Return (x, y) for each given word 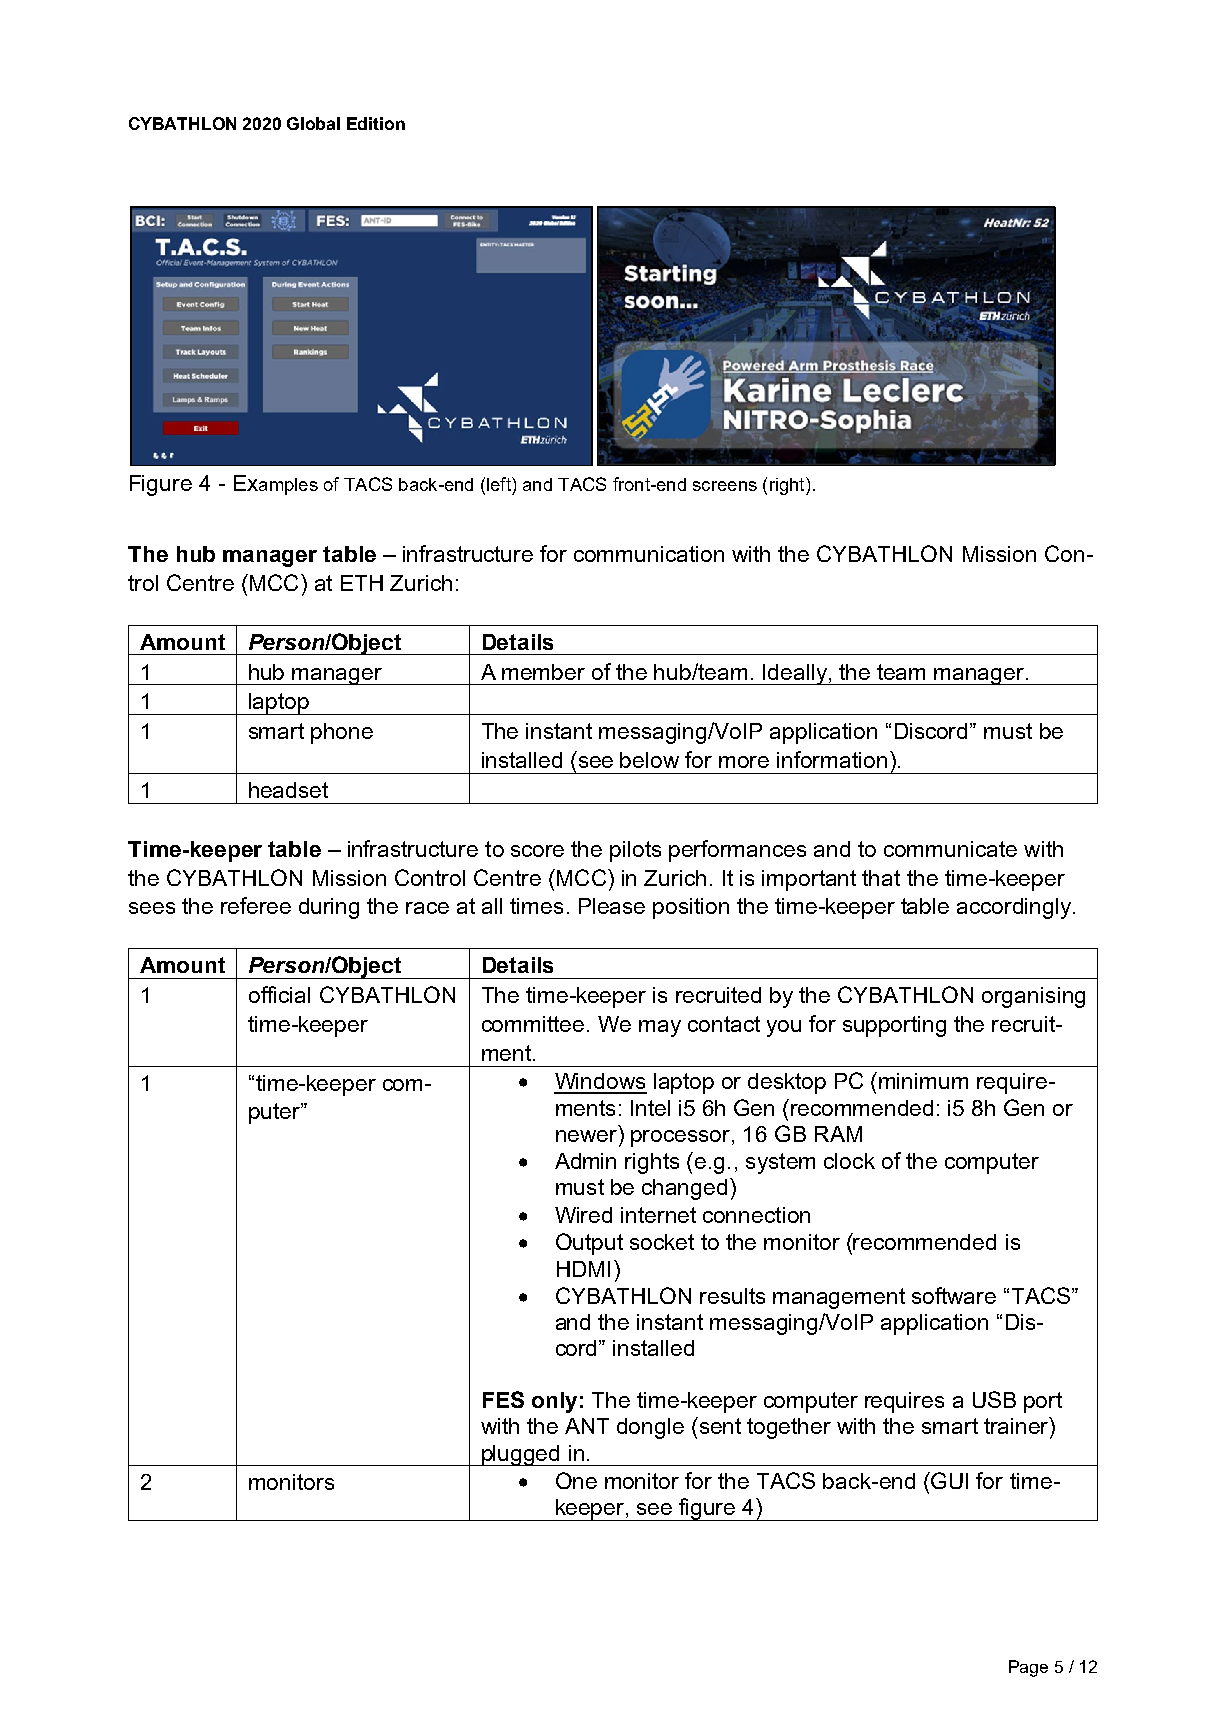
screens (725, 486)
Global (313, 123)
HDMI (583, 1269)
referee (256, 905)
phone (342, 733)
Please (612, 906)
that (881, 878)
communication (649, 554)
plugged (521, 1455)
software (954, 1295)
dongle (650, 1428)
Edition (376, 123)
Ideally (795, 674)
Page (1028, 1668)
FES (503, 1399)
